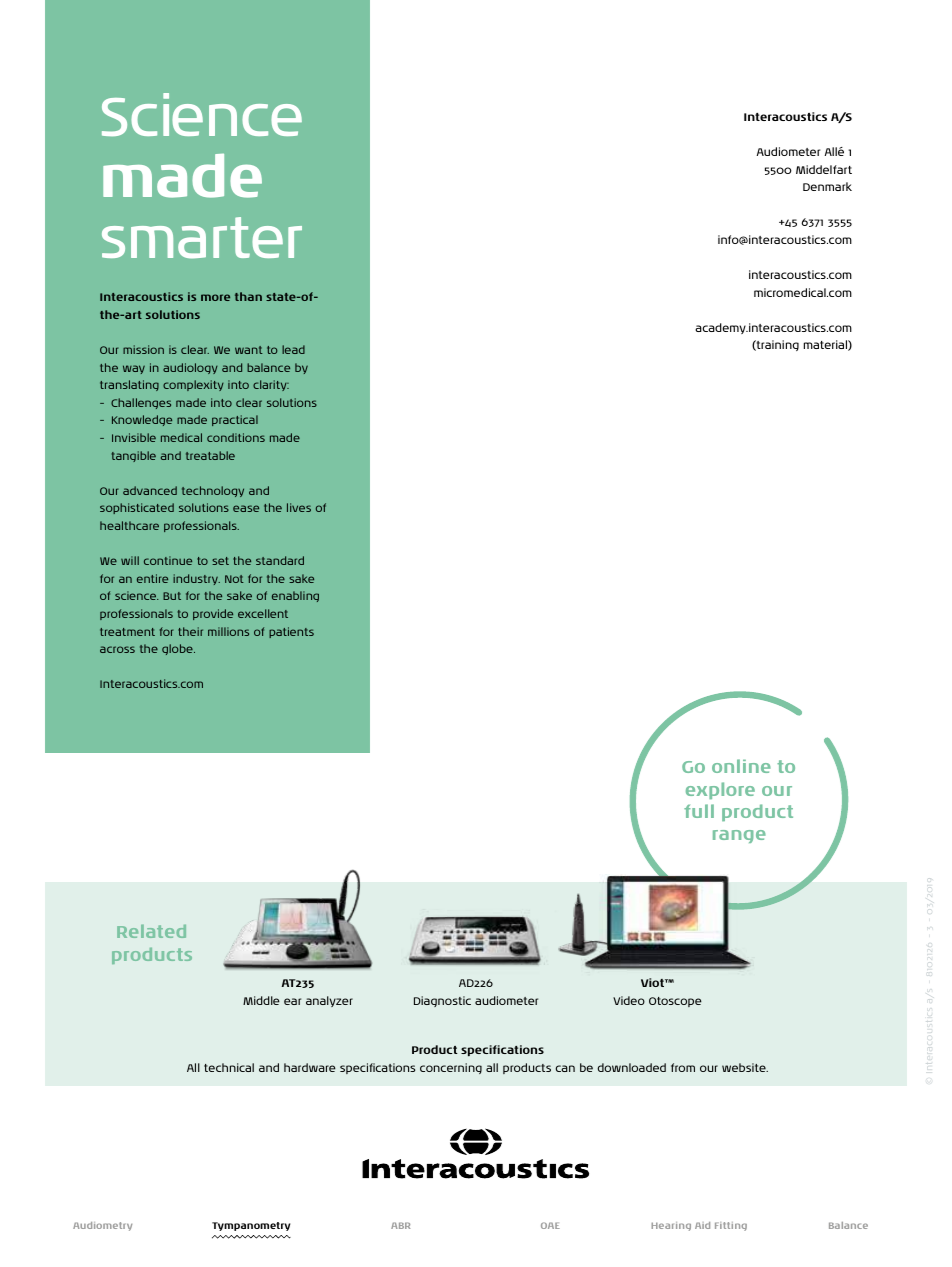 Image resolution: width=952 pixels, height=1267 pixels. What do you see at coordinates (178, 649) in the screenshot?
I see `globe` at bounding box center [178, 649].
